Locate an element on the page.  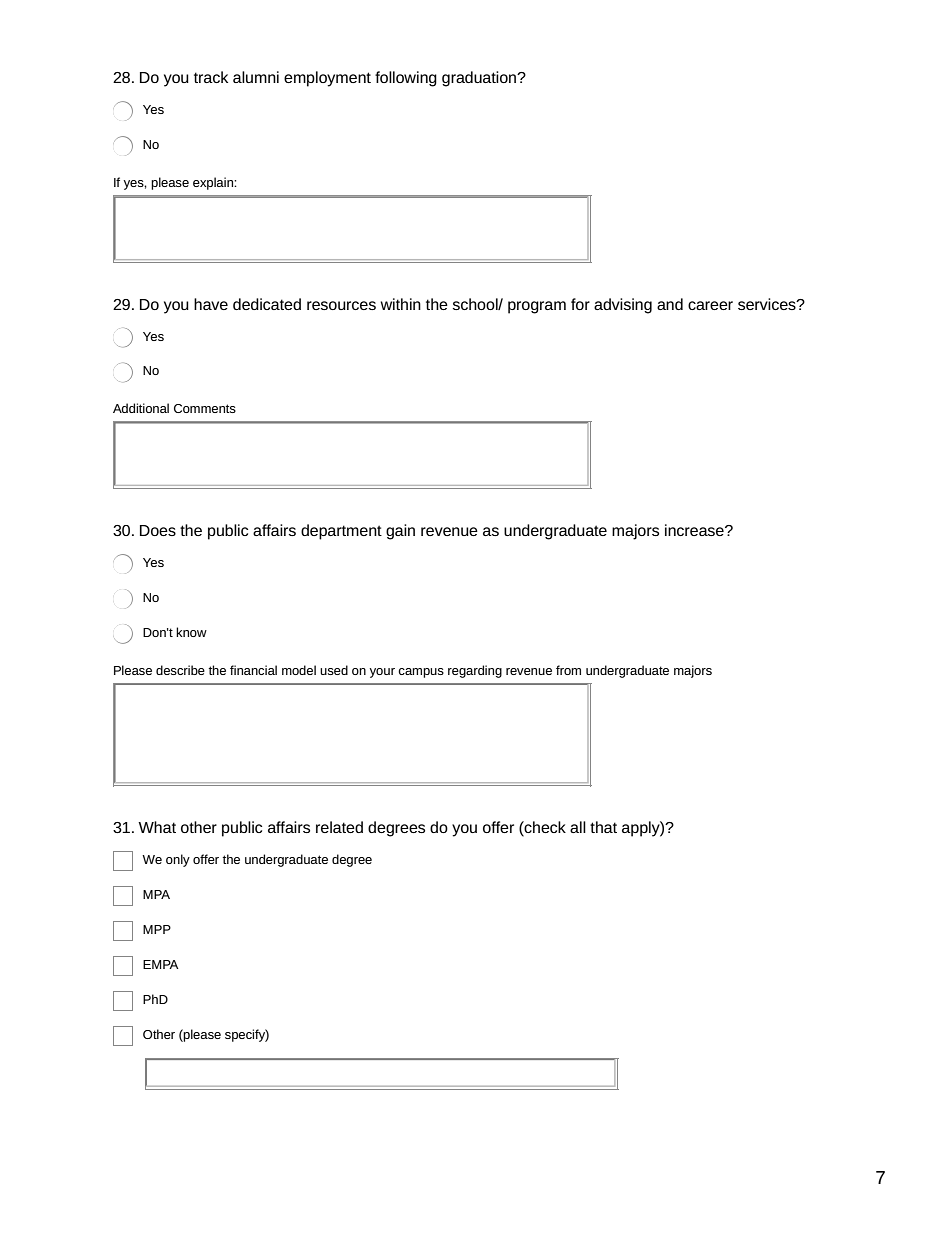
that is located at coordinates (603, 827).
